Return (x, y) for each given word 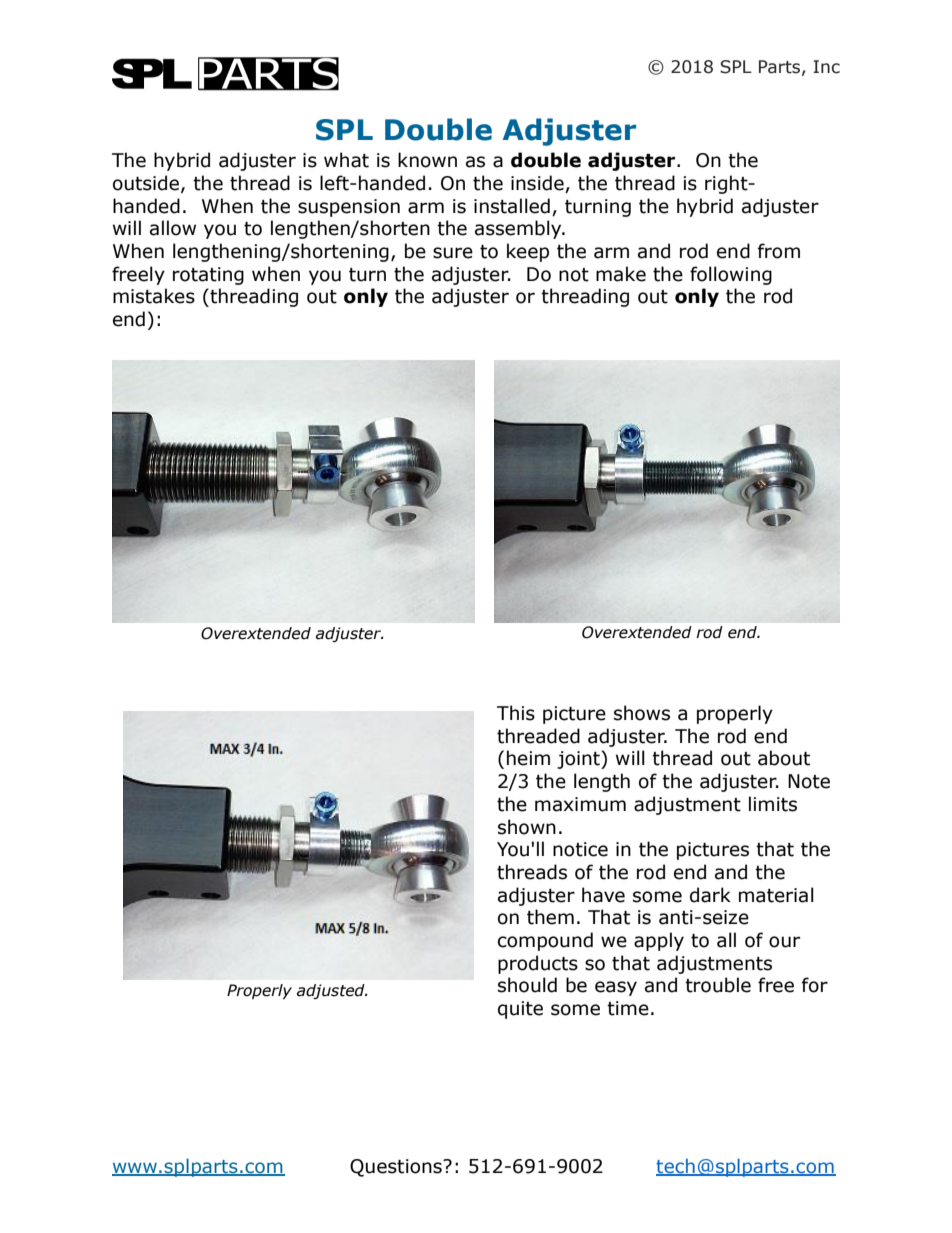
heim (528, 758)
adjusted (332, 991)
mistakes (154, 296)
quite (520, 1010)
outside (146, 183)
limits (773, 804)
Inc (826, 67)
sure (453, 253)
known (427, 160)
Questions (397, 1168)
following (731, 275)
